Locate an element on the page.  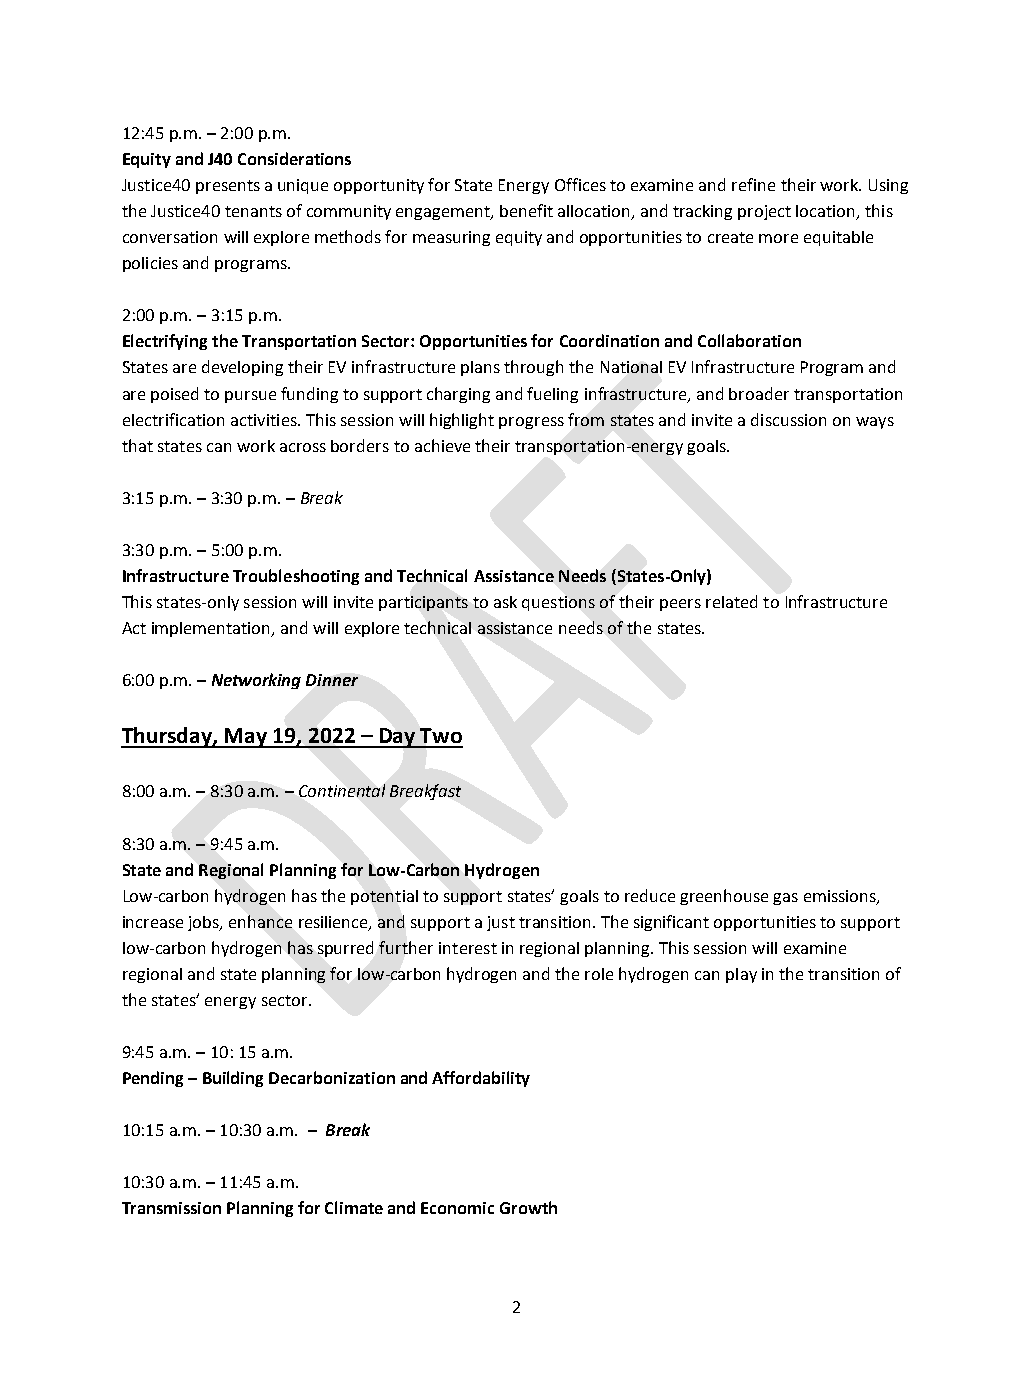
play is located at coordinates (741, 975).
